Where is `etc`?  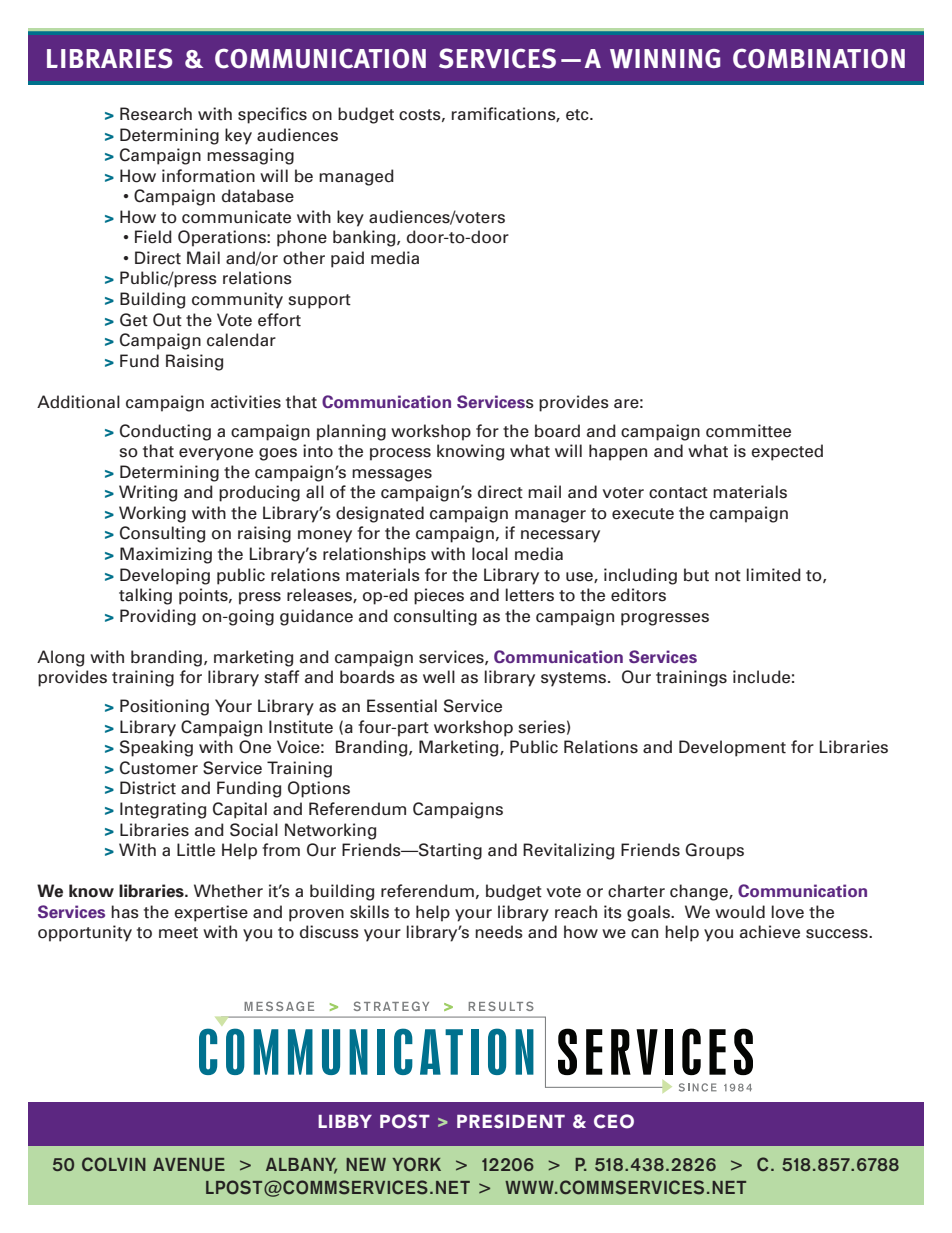
etc is located at coordinates (578, 115).
